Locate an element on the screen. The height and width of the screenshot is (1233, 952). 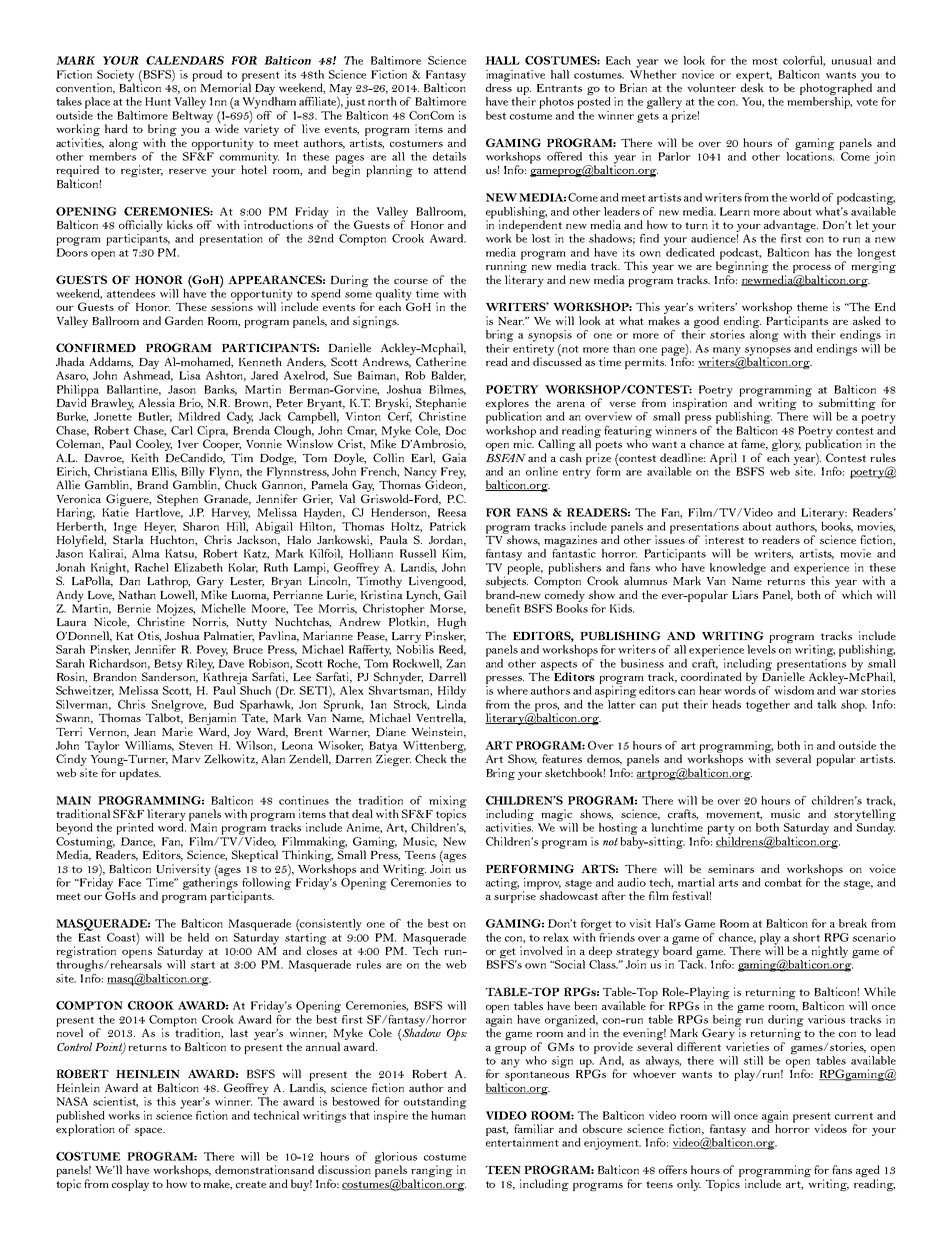
Hunt is located at coordinates (158, 101).
